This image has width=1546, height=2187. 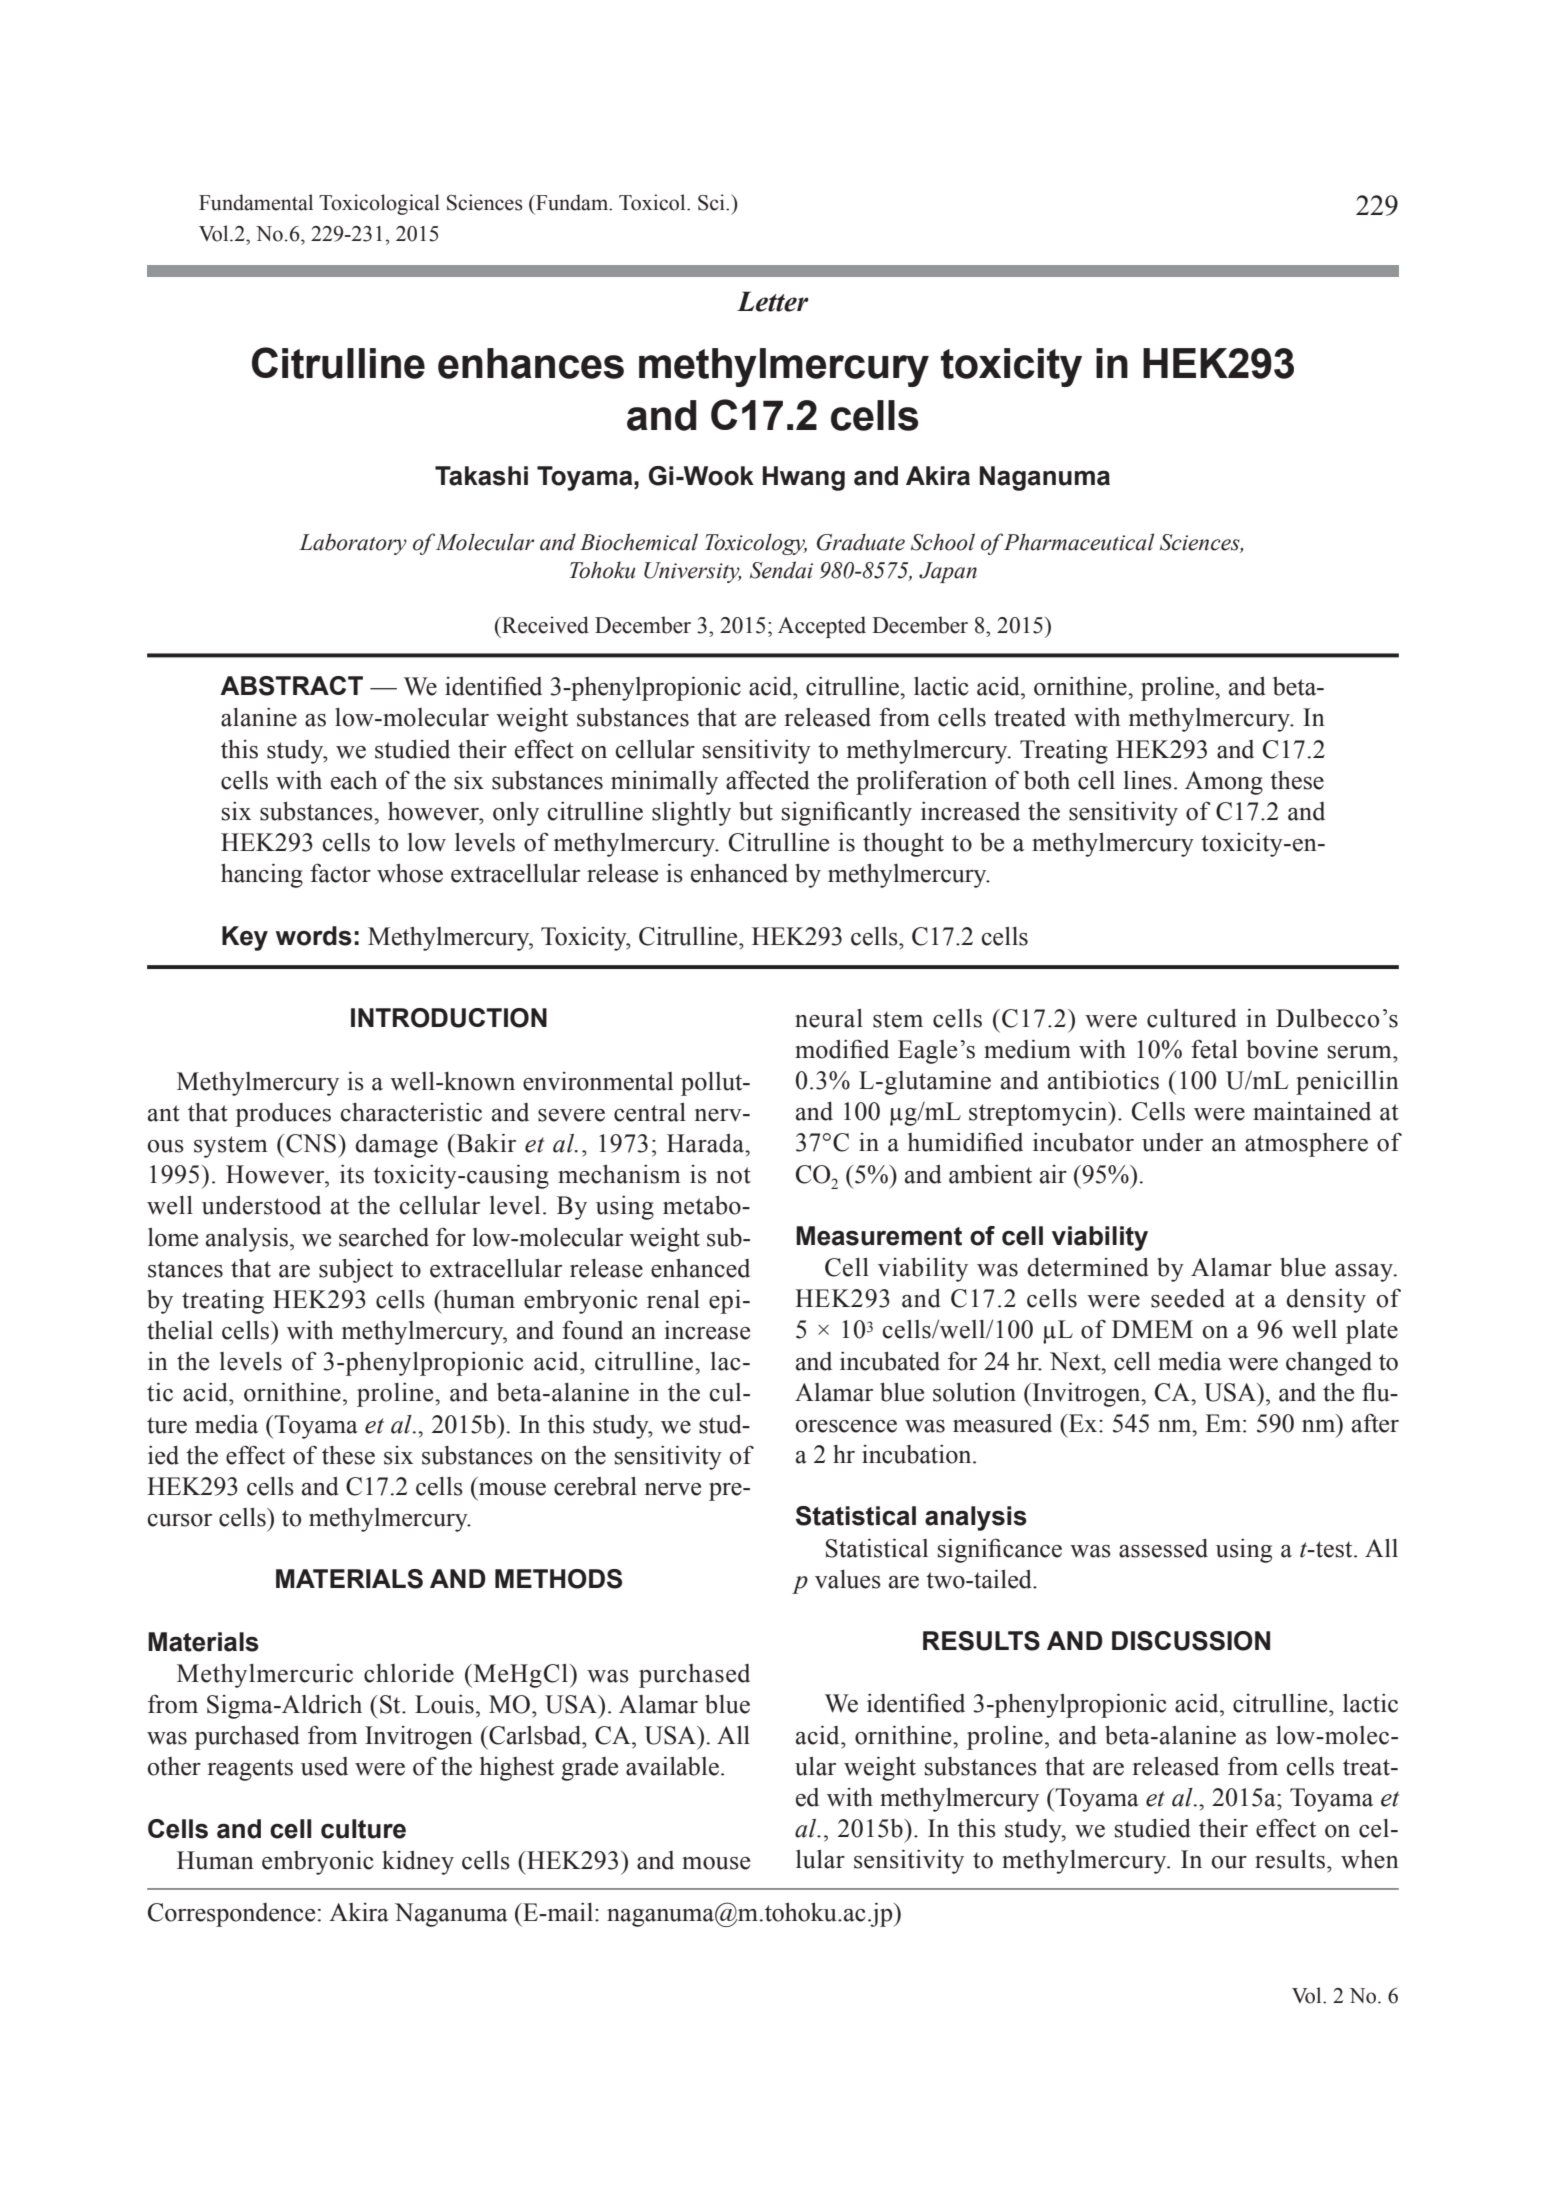 I want to click on Among, so click(x=1224, y=783).
